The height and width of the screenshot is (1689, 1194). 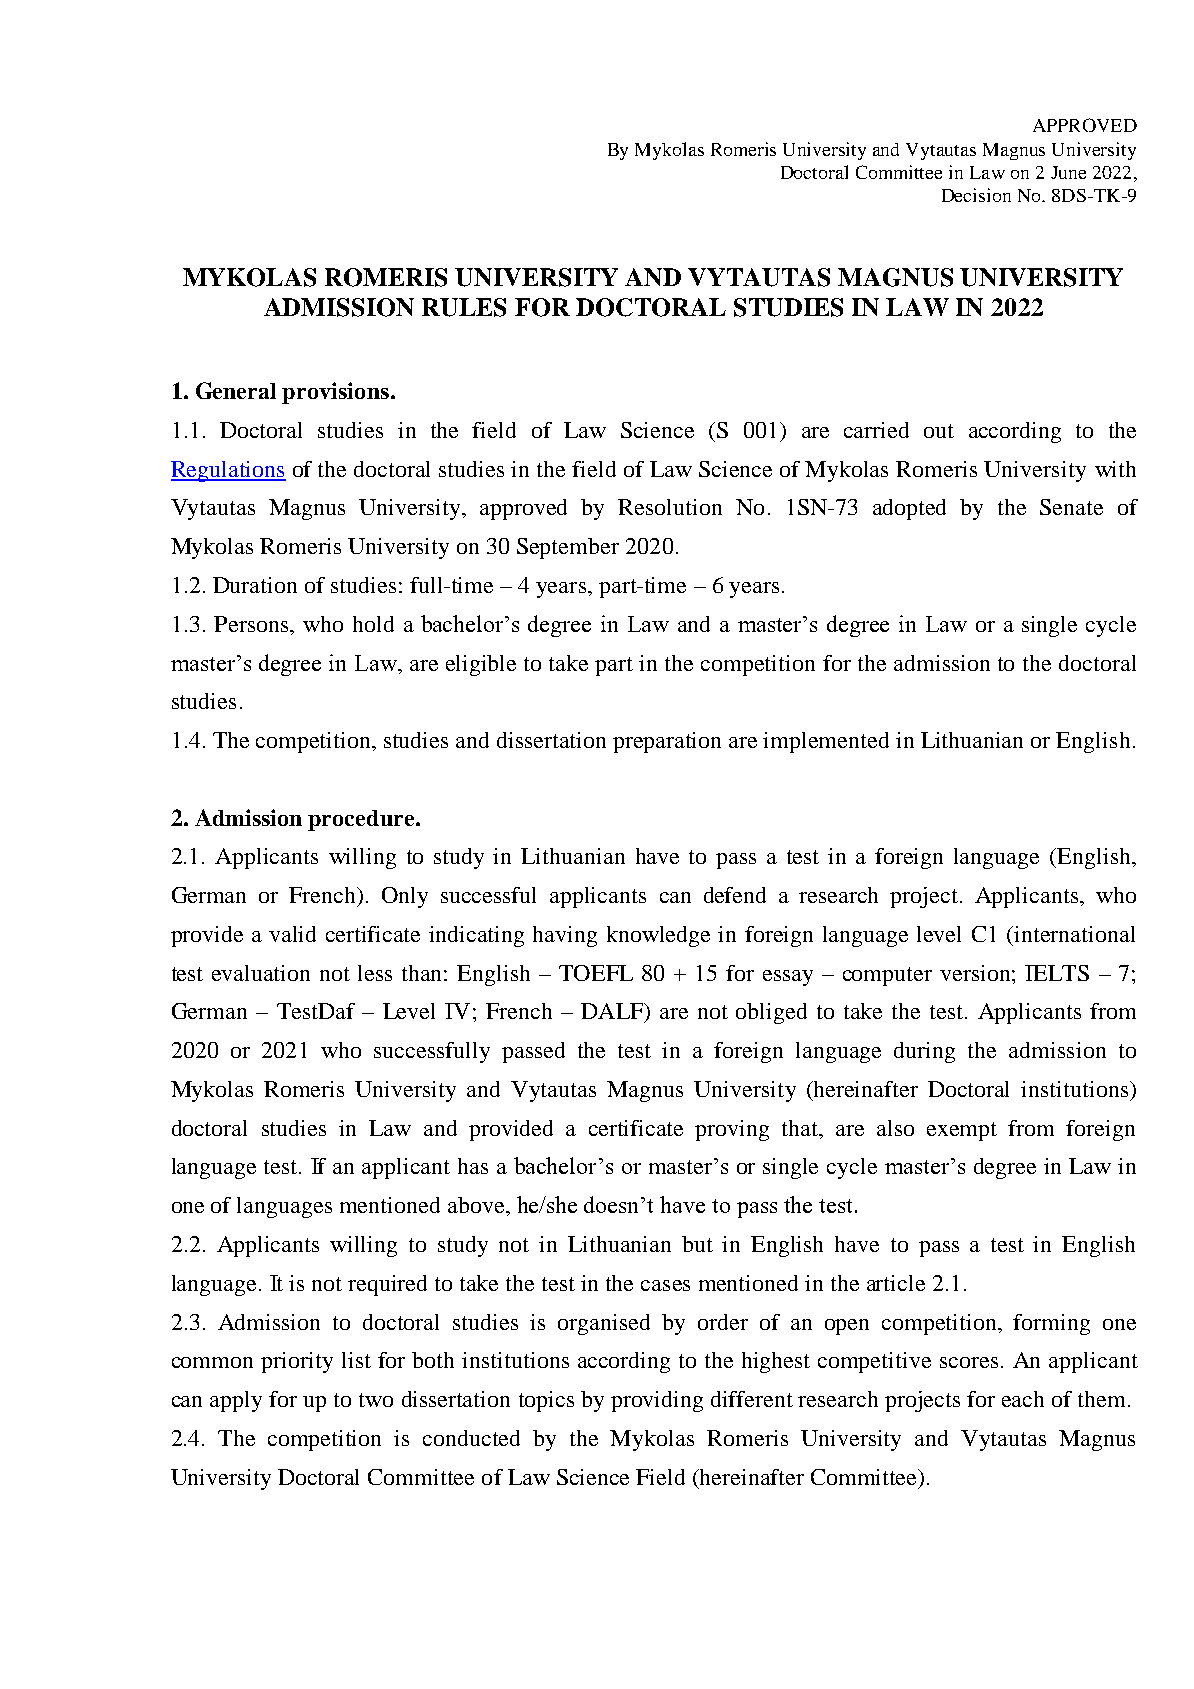 What do you see at coordinates (464, 307) in the screenshot?
I see `RULES` at bounding box center [464, 307].
